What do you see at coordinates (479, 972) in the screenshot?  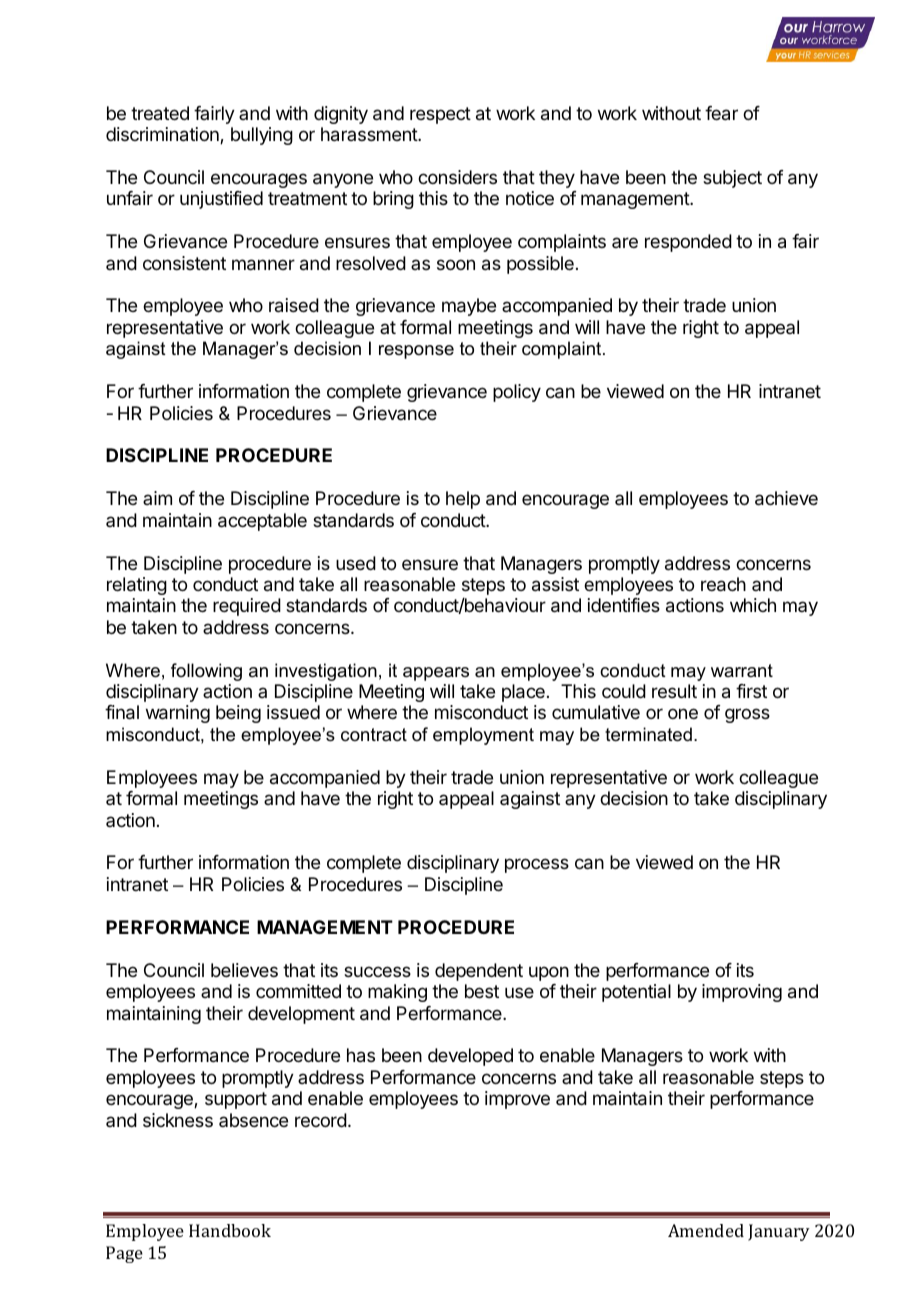 I see `dependent` at bounding box center [479, 972].
